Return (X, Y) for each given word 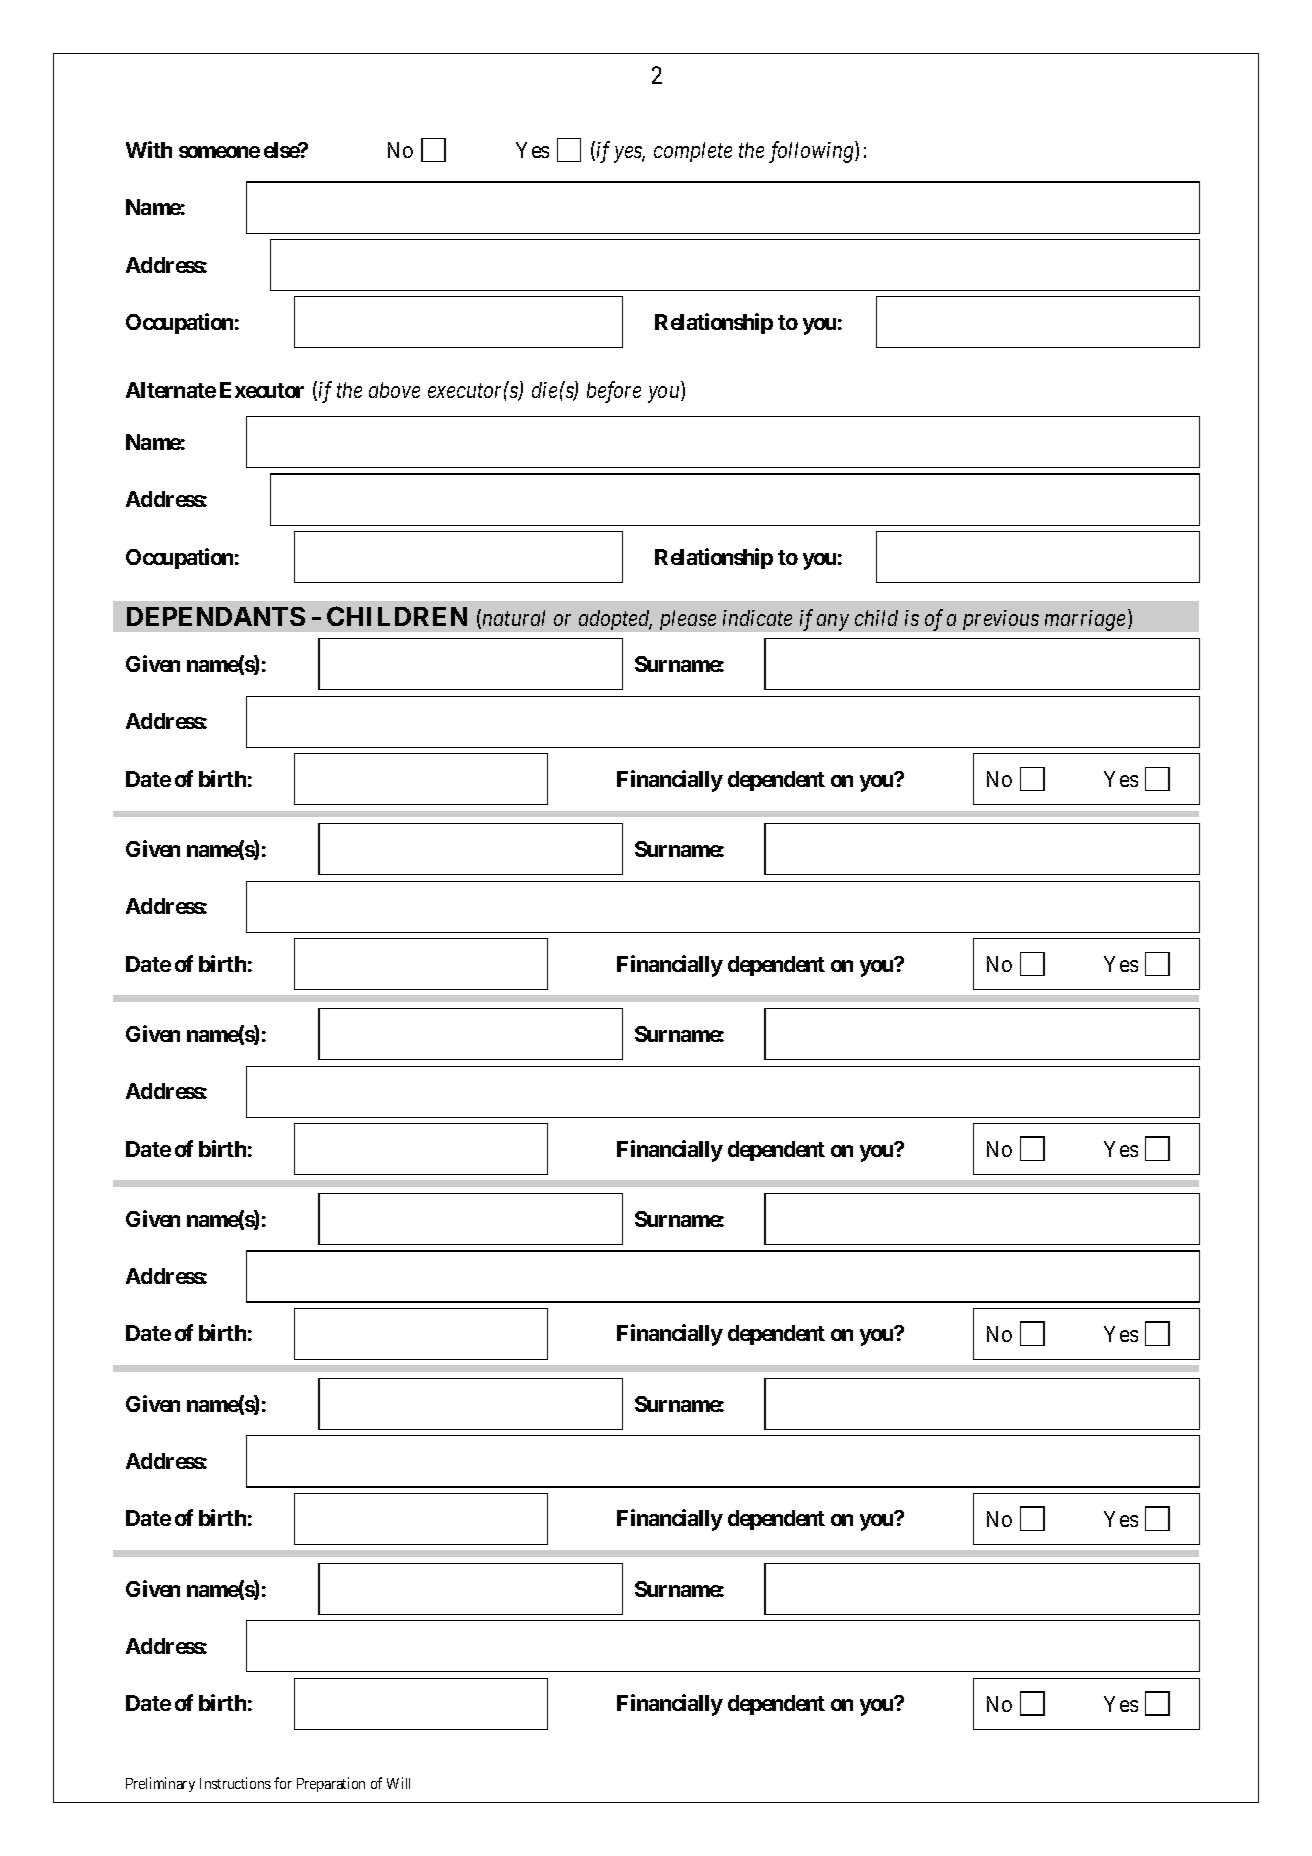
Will (398, 1783)
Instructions (235, 1783)
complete (693, 152)
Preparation (331, 1784)
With (149, 149)
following (812, 152)
